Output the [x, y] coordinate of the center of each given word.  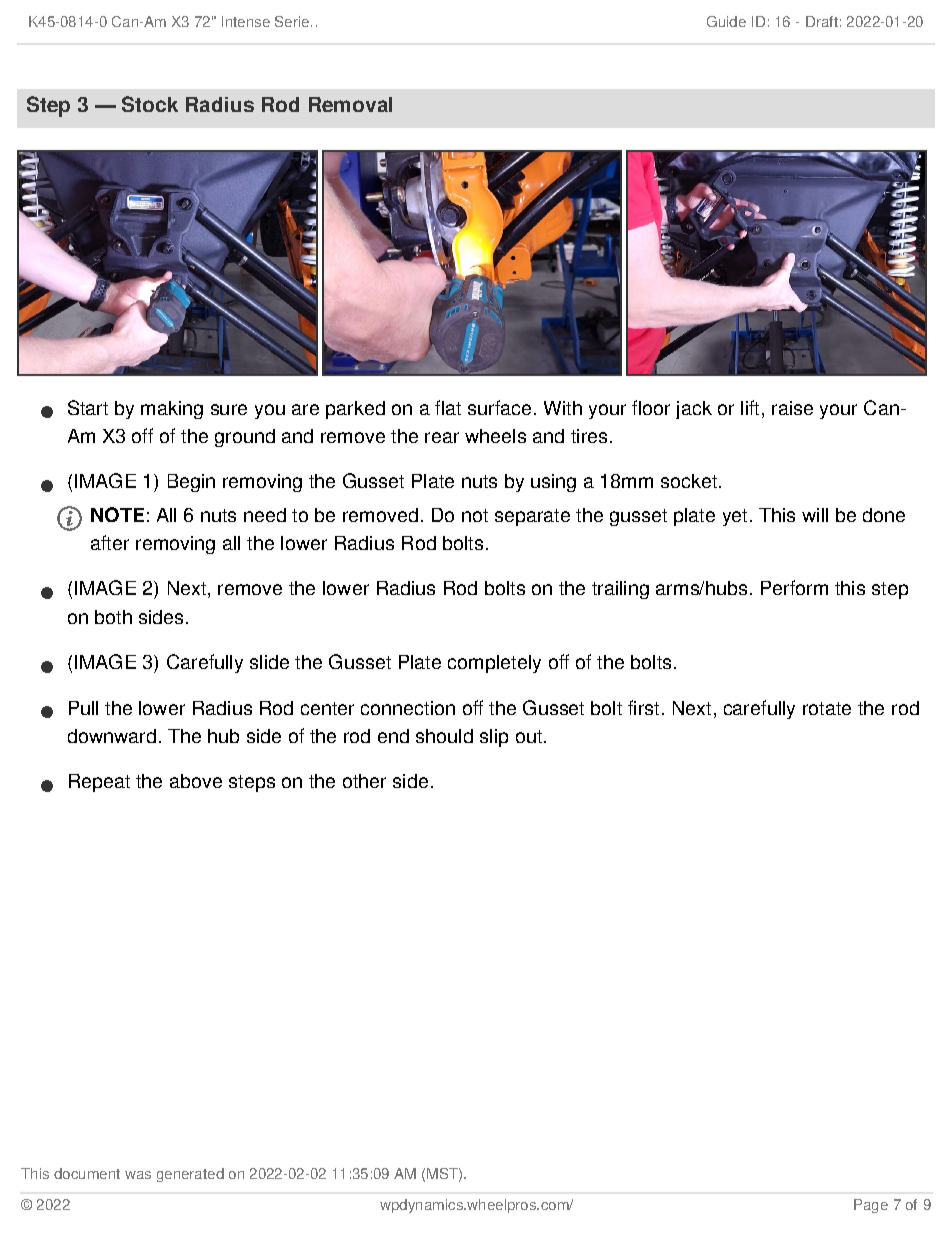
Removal [350, 104]
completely [494, 664]
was [138, 1175]
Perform [794, 587]
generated [190, 1175]
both [113, 617]
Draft [822, 21]
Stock [150, 104]
